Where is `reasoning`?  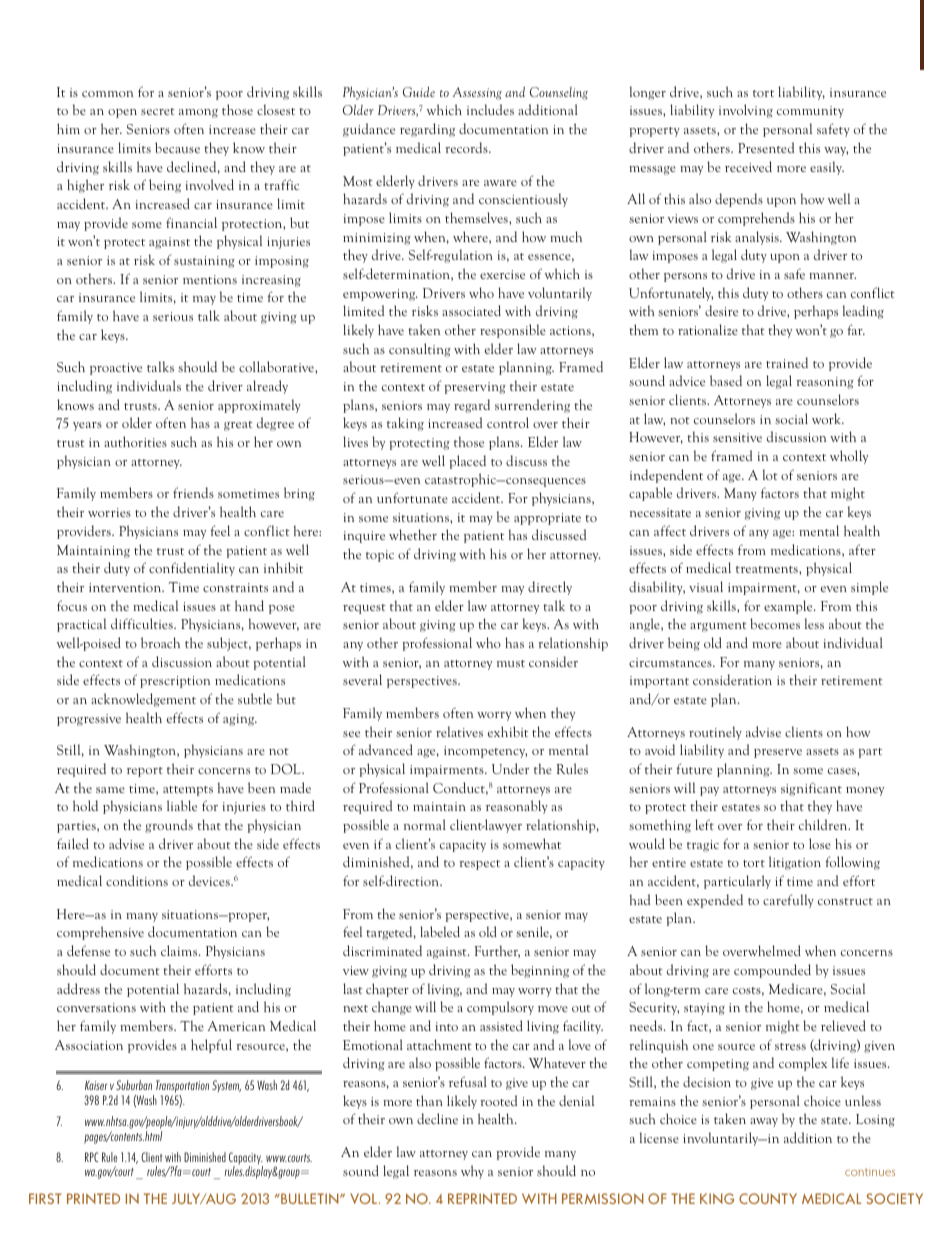
reasoning is located at coordinates (825, 383).
